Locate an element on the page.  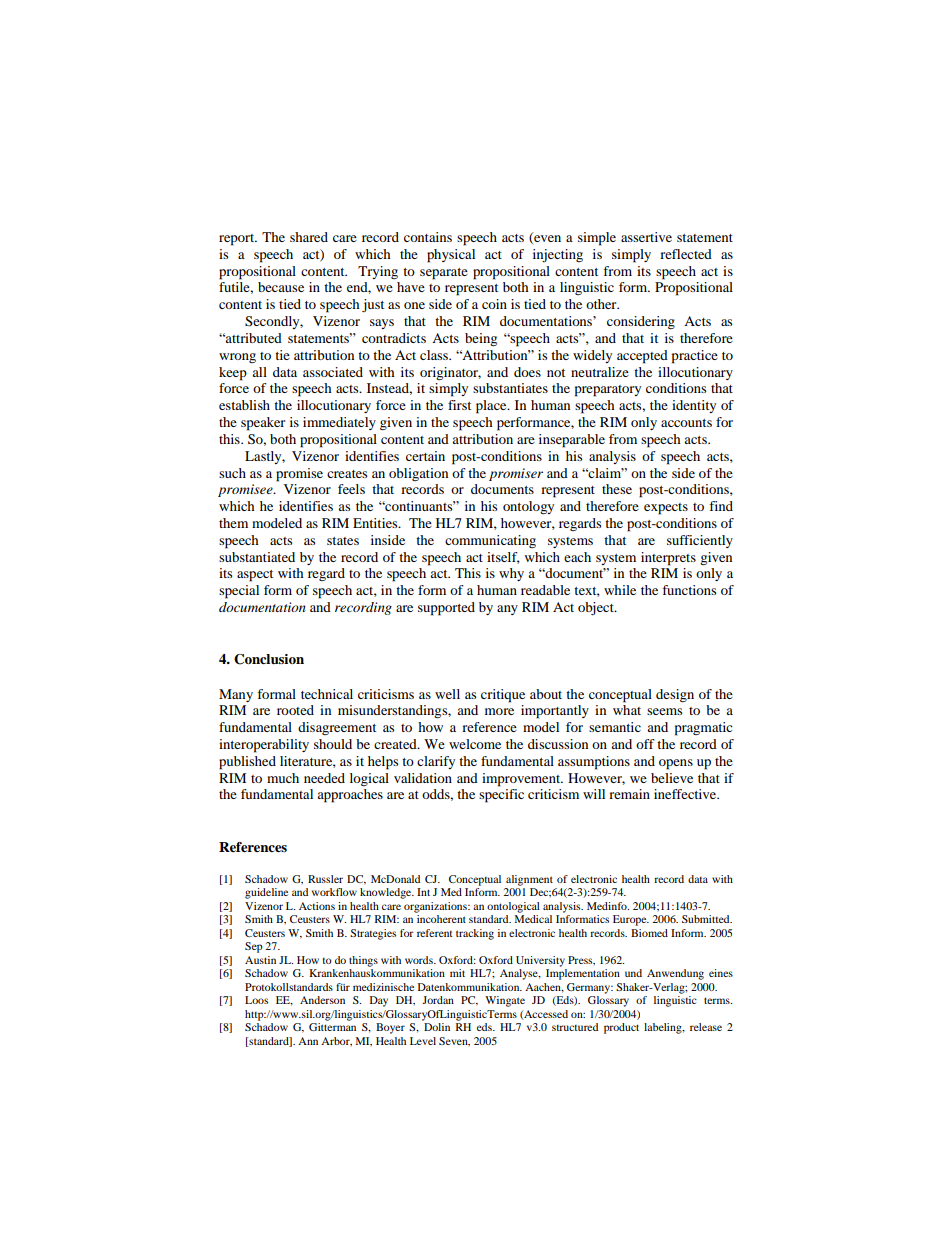
because is located at coordinates (281, 287).
